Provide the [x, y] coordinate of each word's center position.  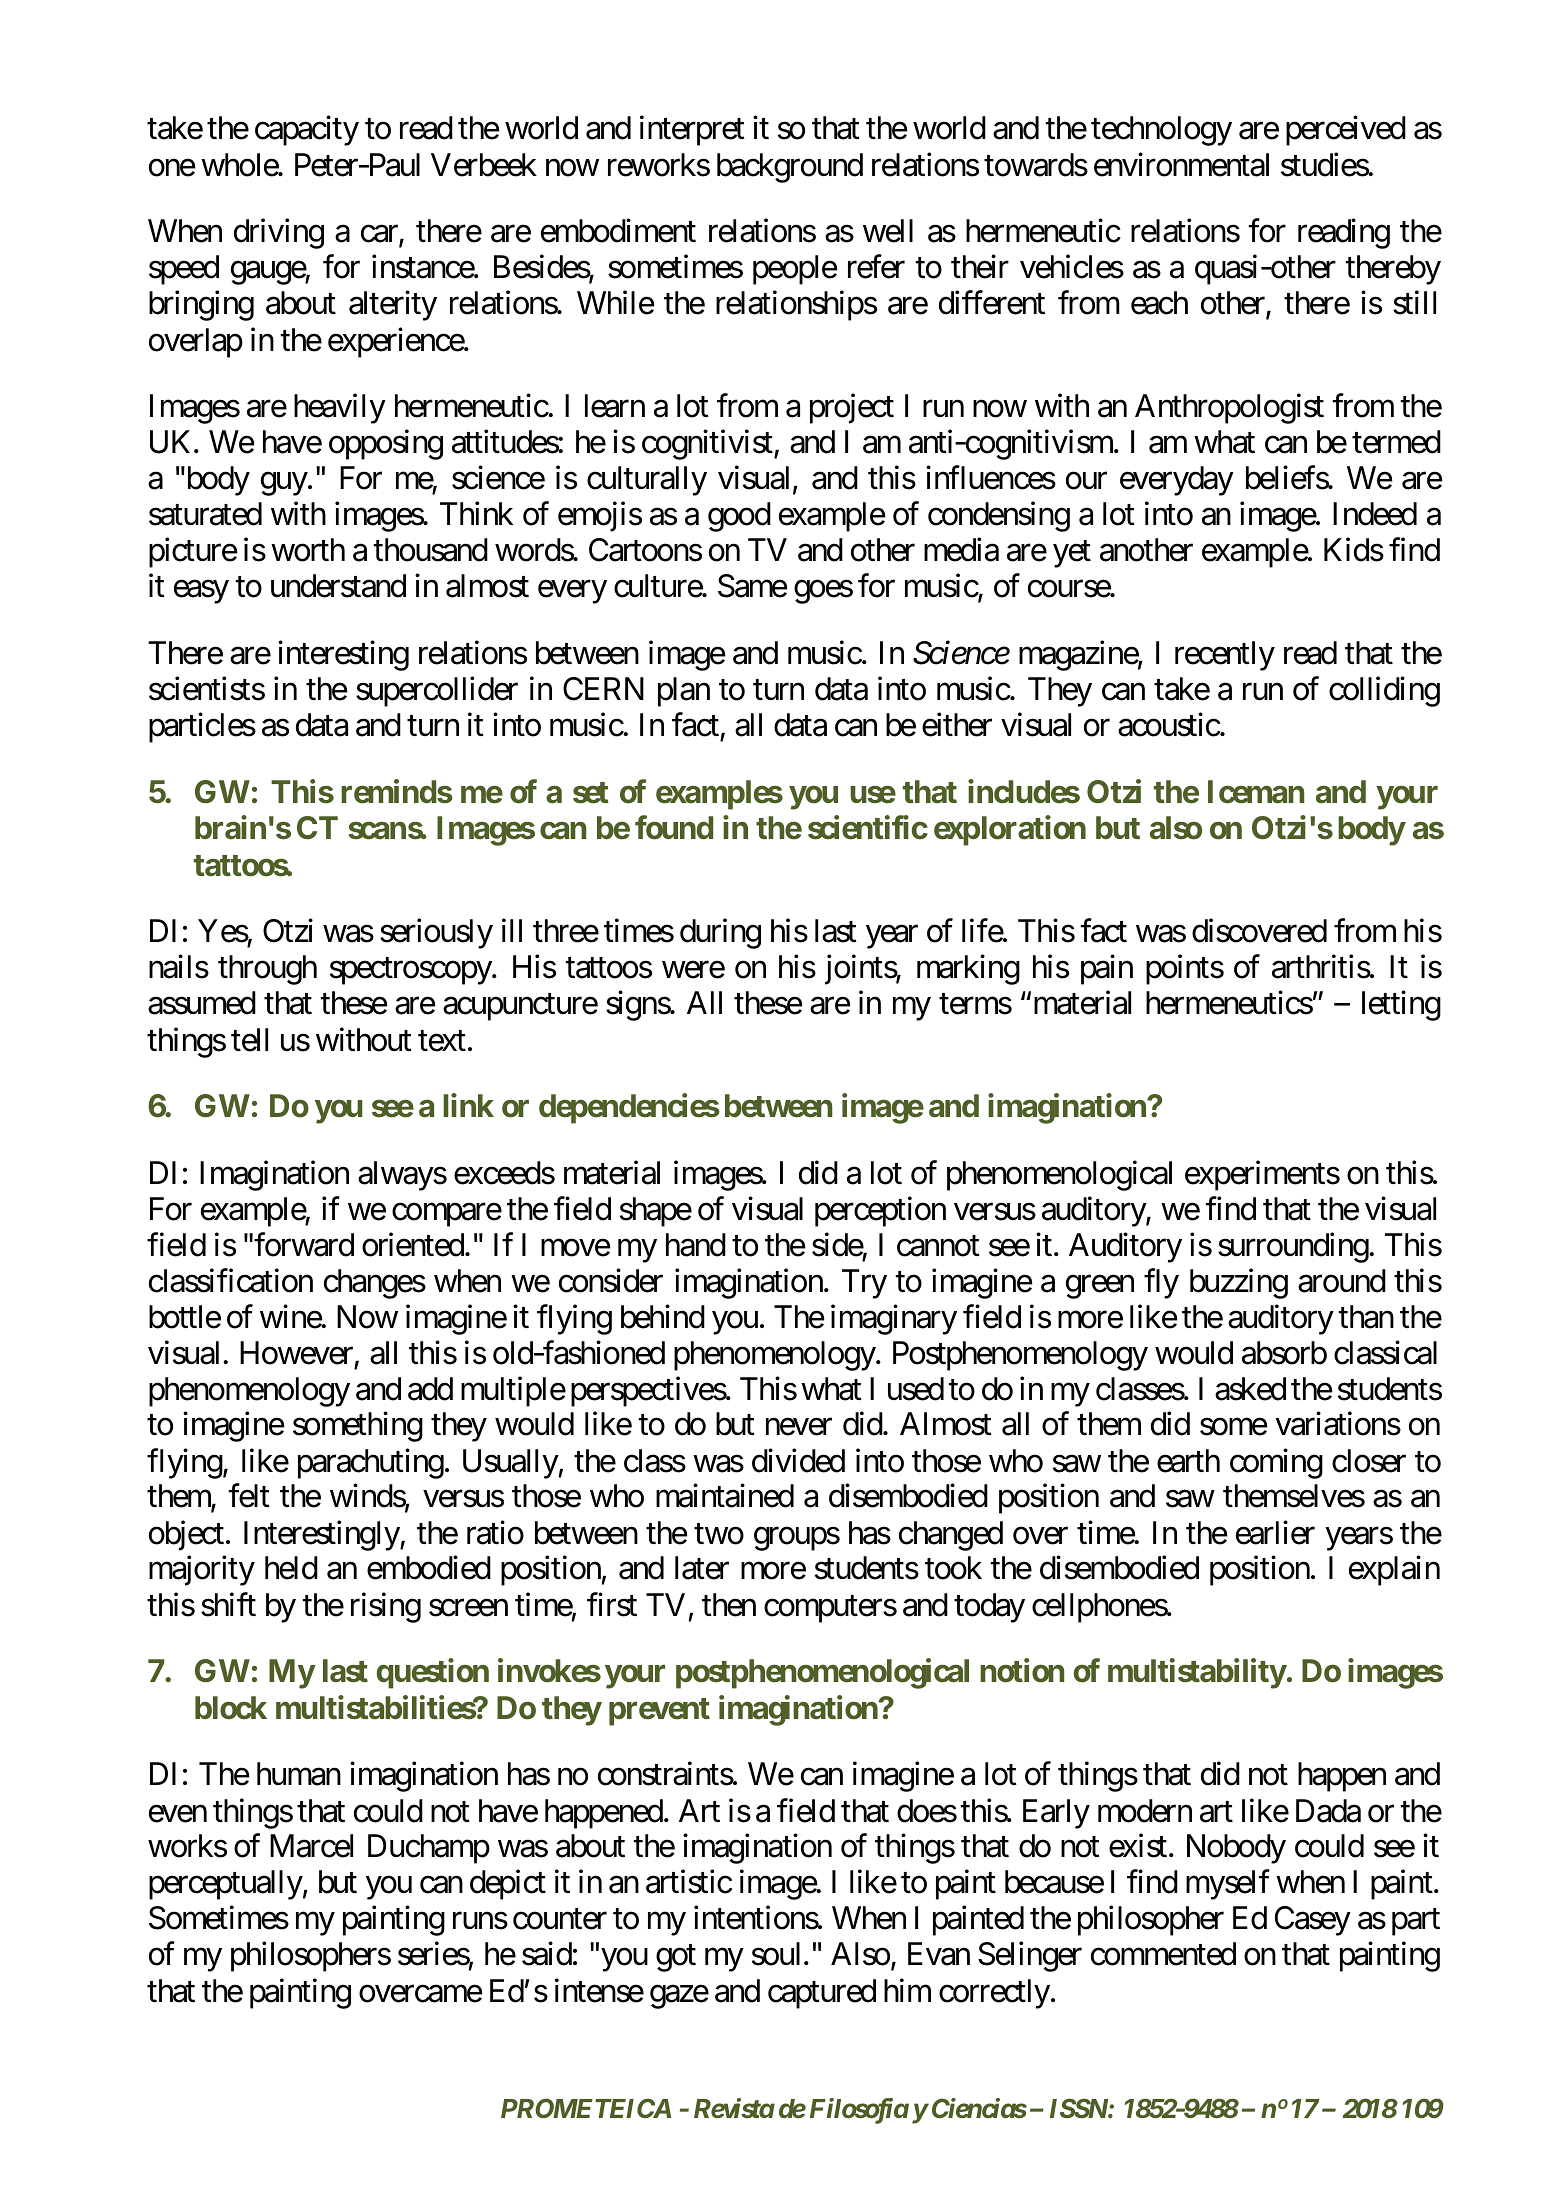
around [1342, 1281]
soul [778, 1954]
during [720, 933]
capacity [307, 131]
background [790, 168]
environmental [1181, 164]
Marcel [311, 1846]
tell [249, 1040]
